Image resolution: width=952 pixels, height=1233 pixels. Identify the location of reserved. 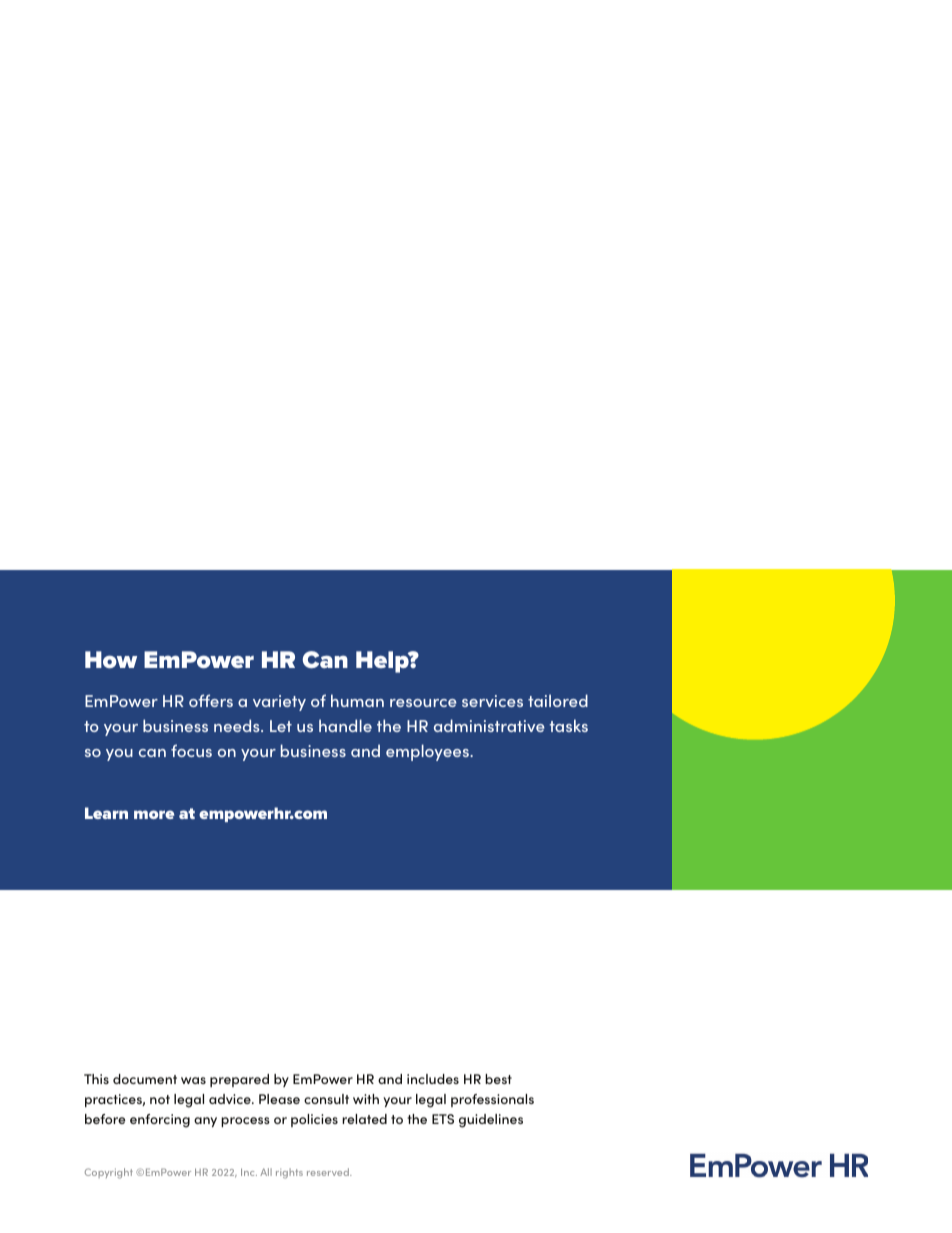
(329, 1172).
